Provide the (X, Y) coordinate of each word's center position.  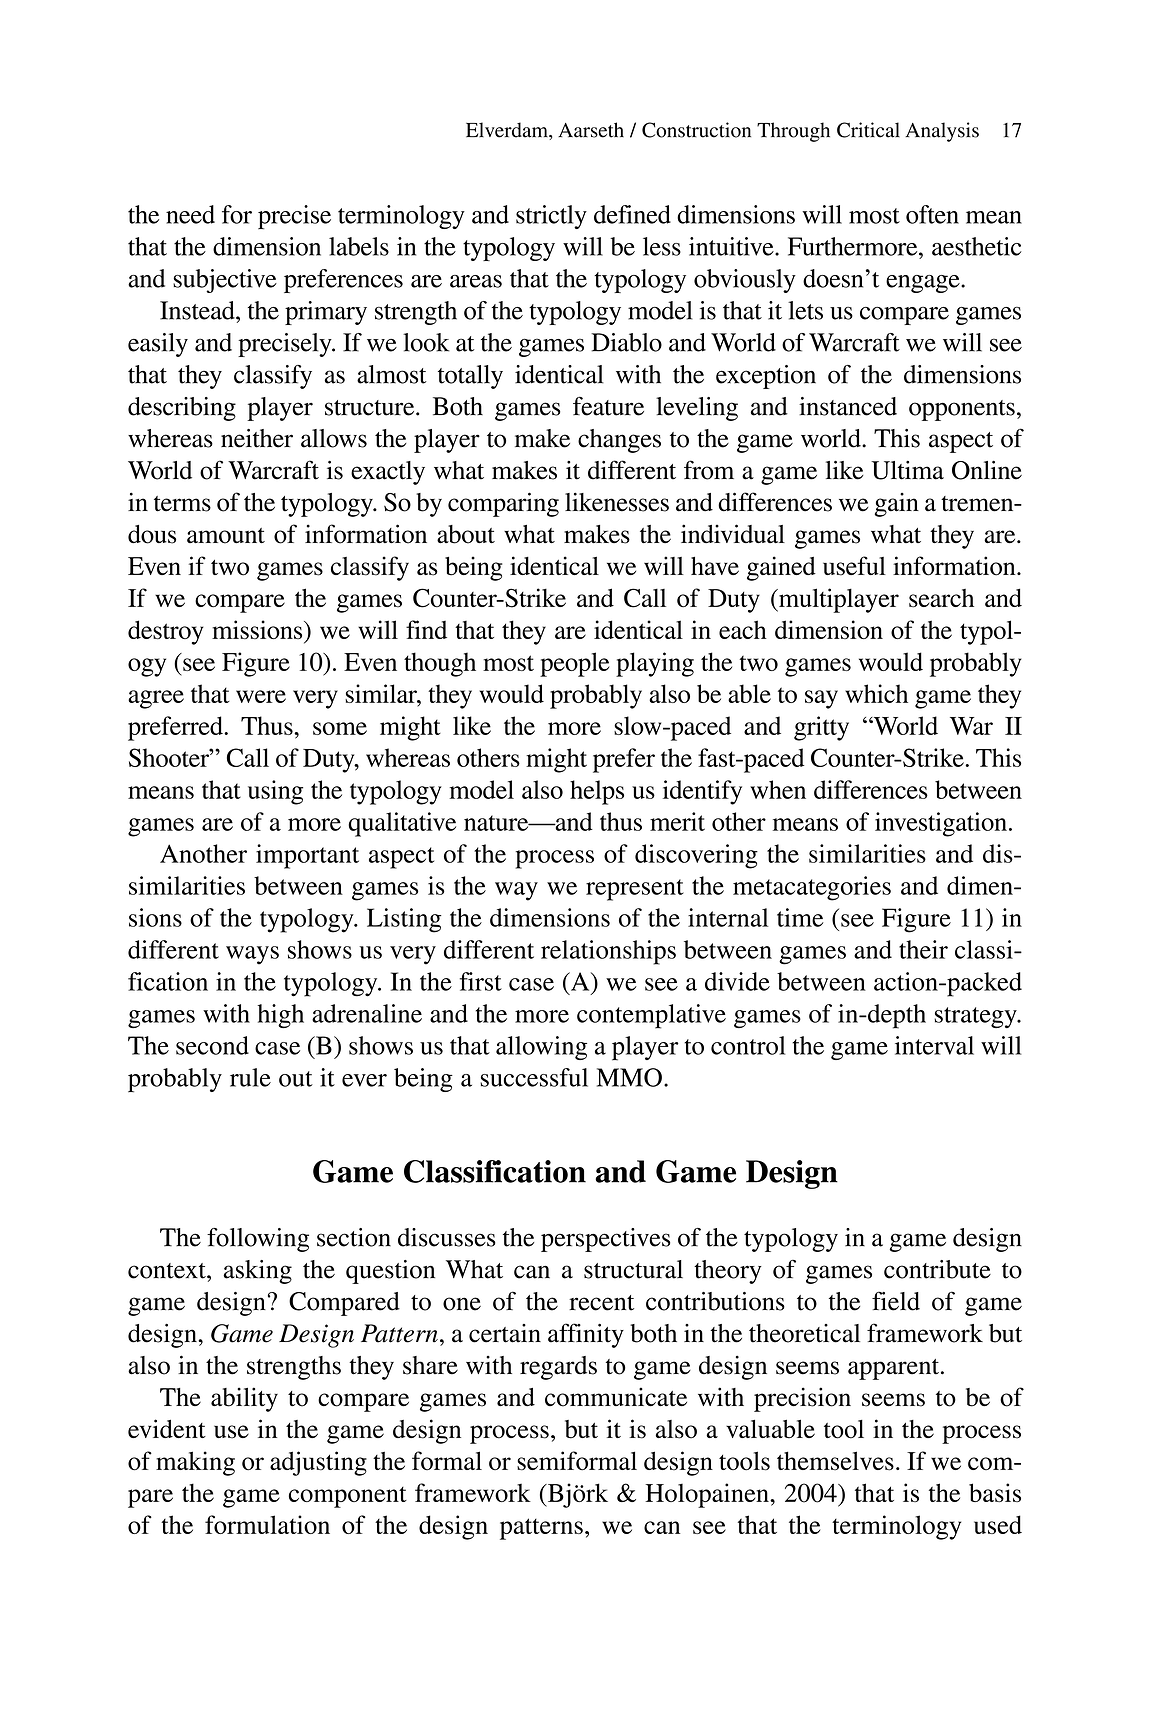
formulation (267, 1524)
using (275, 792)
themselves (835, 1461)
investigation (941, 824)
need (190, 214)
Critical (868, 130)
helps (597, 792)
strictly (551, 217)
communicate (616, 1397)
